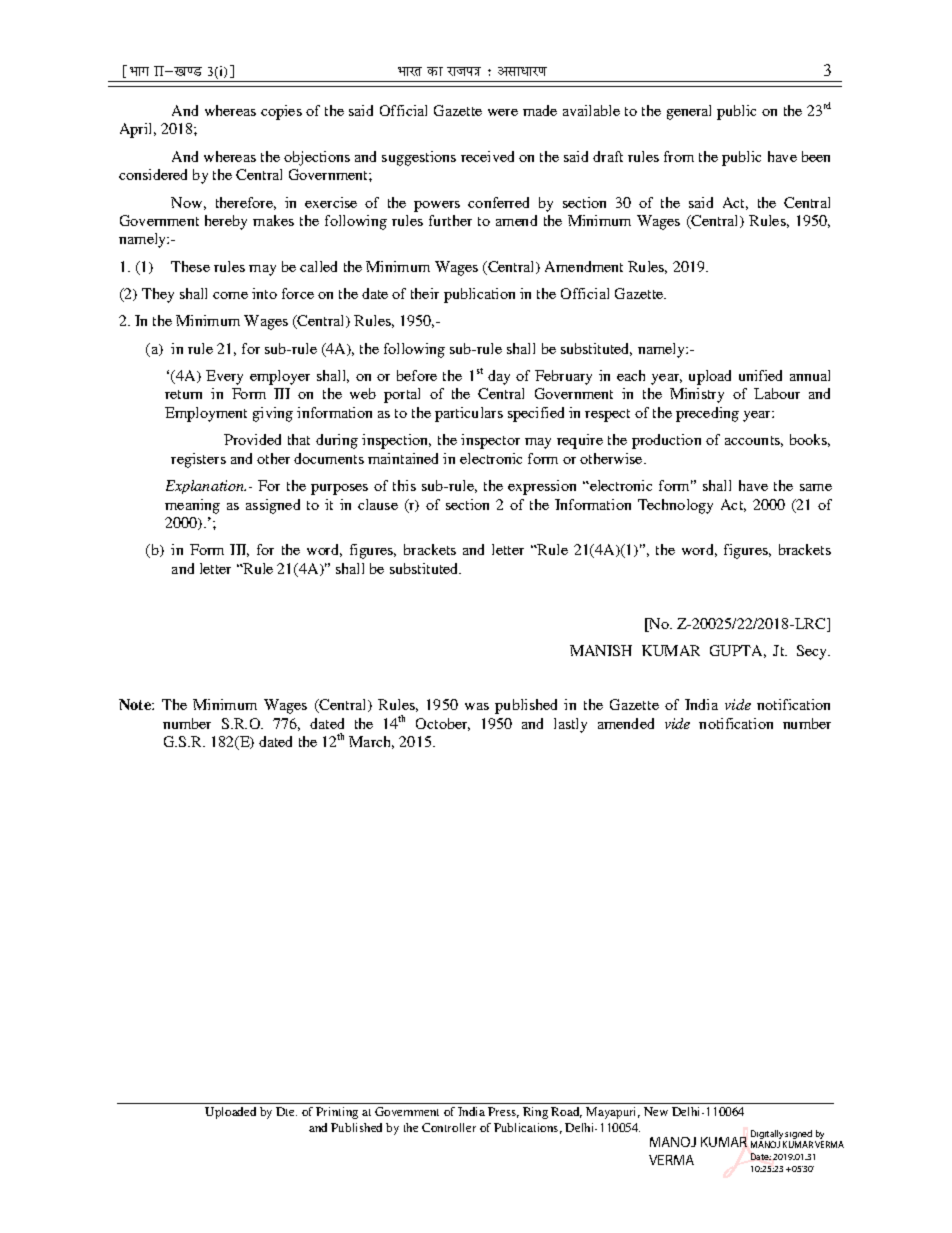 This screenshot has height=1233, width=952. What do you see at coordinates (449, 1127) in the screenshot?
I see `Controller` at bounding box center [449, 1127].
